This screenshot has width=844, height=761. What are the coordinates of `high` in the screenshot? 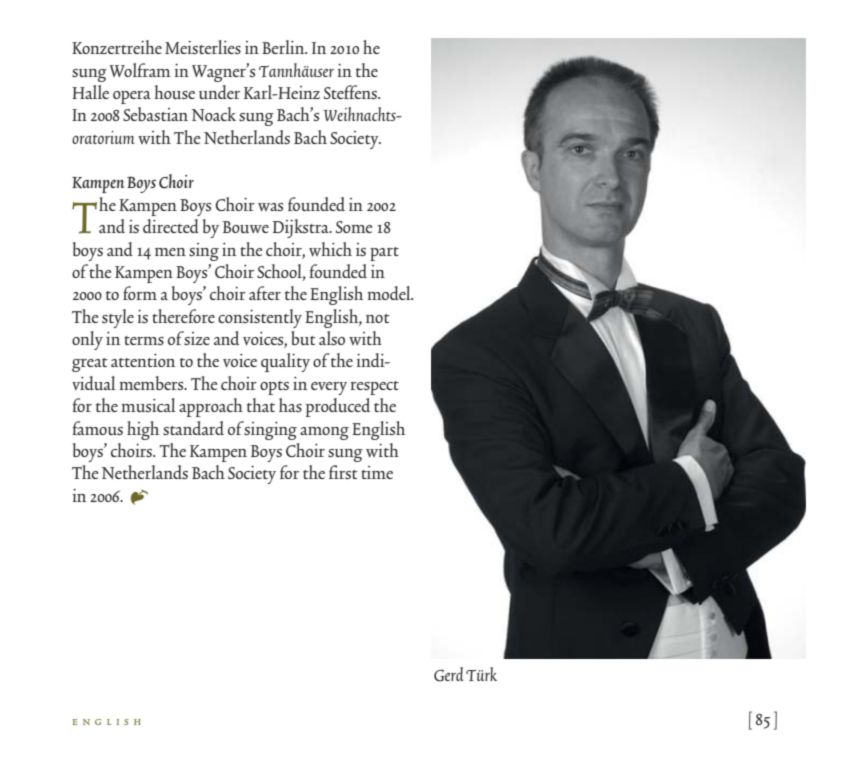 It's located at (143, 430).
